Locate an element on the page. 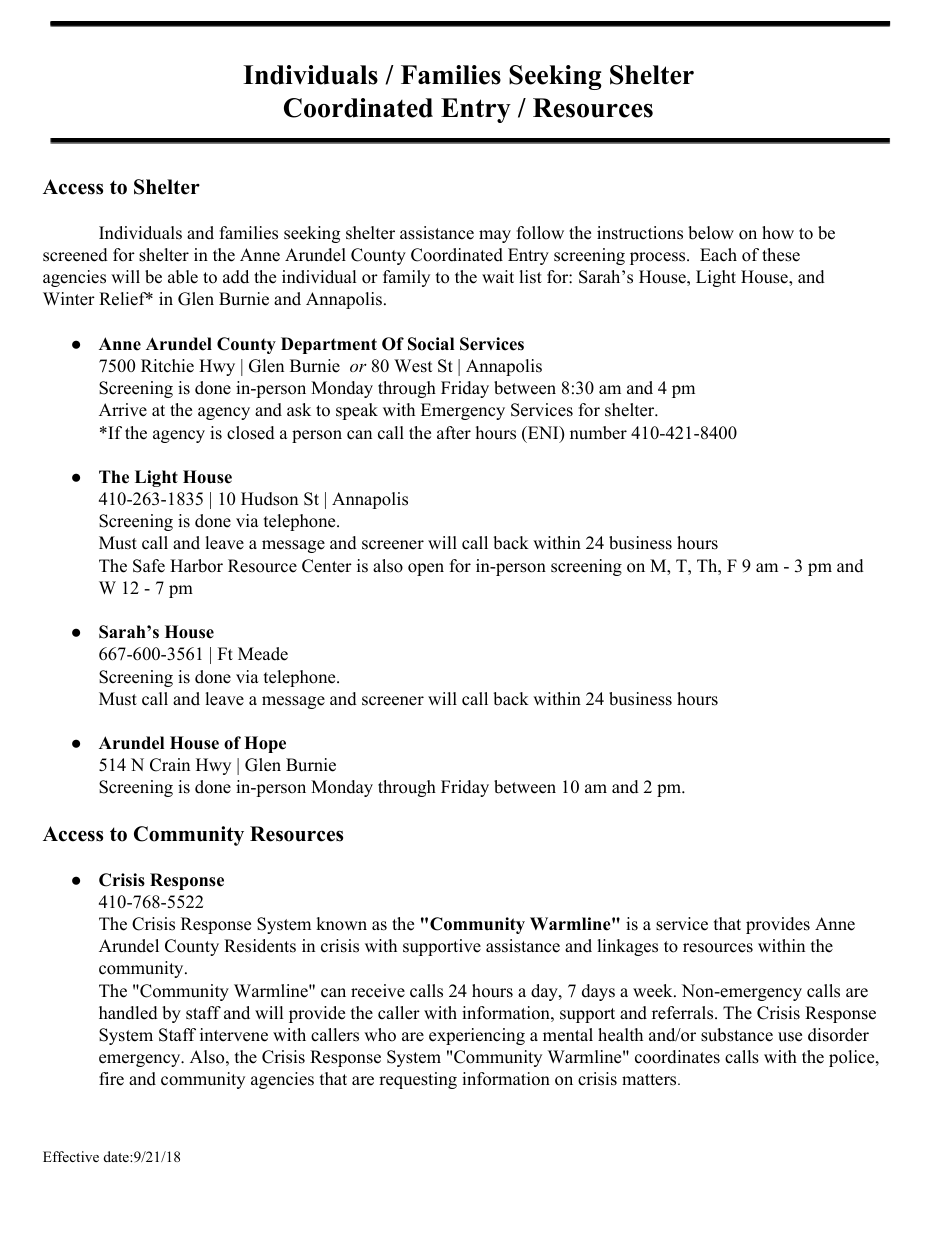 Image resolution: width=952 pixels, height=1233 pixels. after is located at coordinates (454, 433).
